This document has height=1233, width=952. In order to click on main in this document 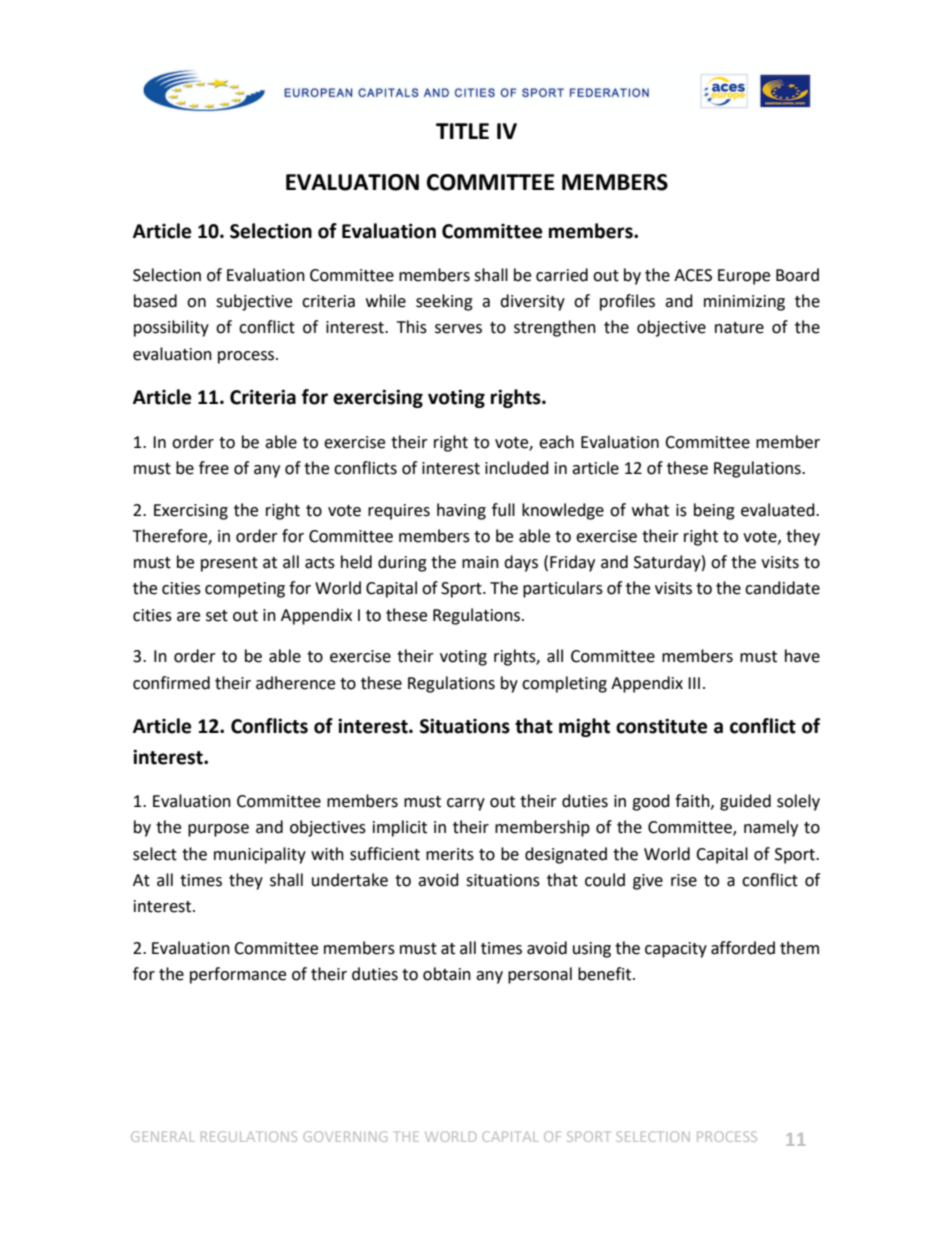, I will do `click(480, 562)`.
